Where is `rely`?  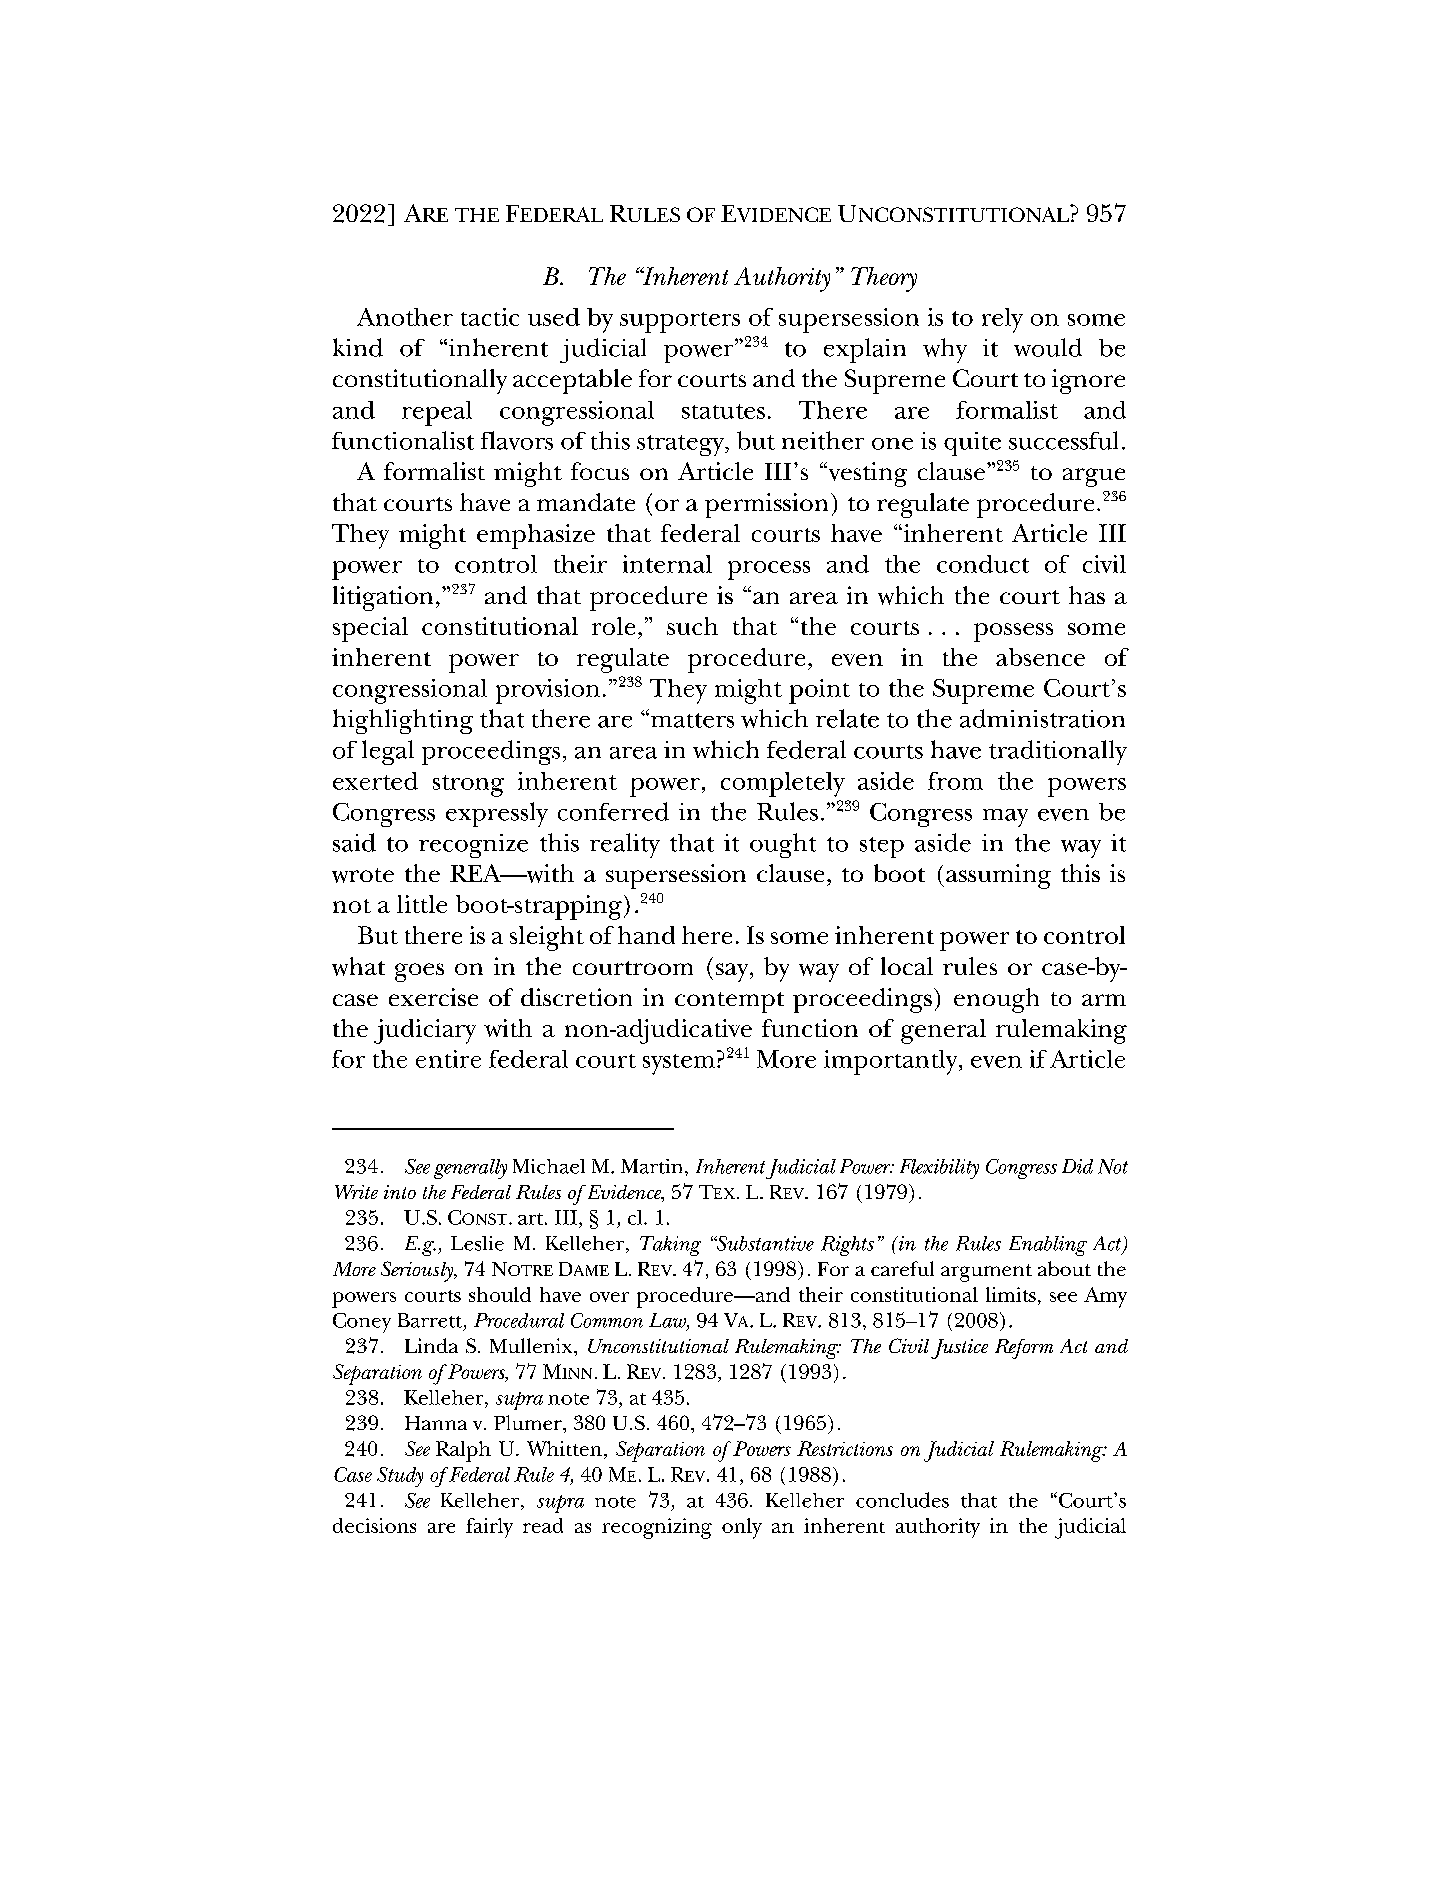
rely is located at coordinates (1002, 320).
